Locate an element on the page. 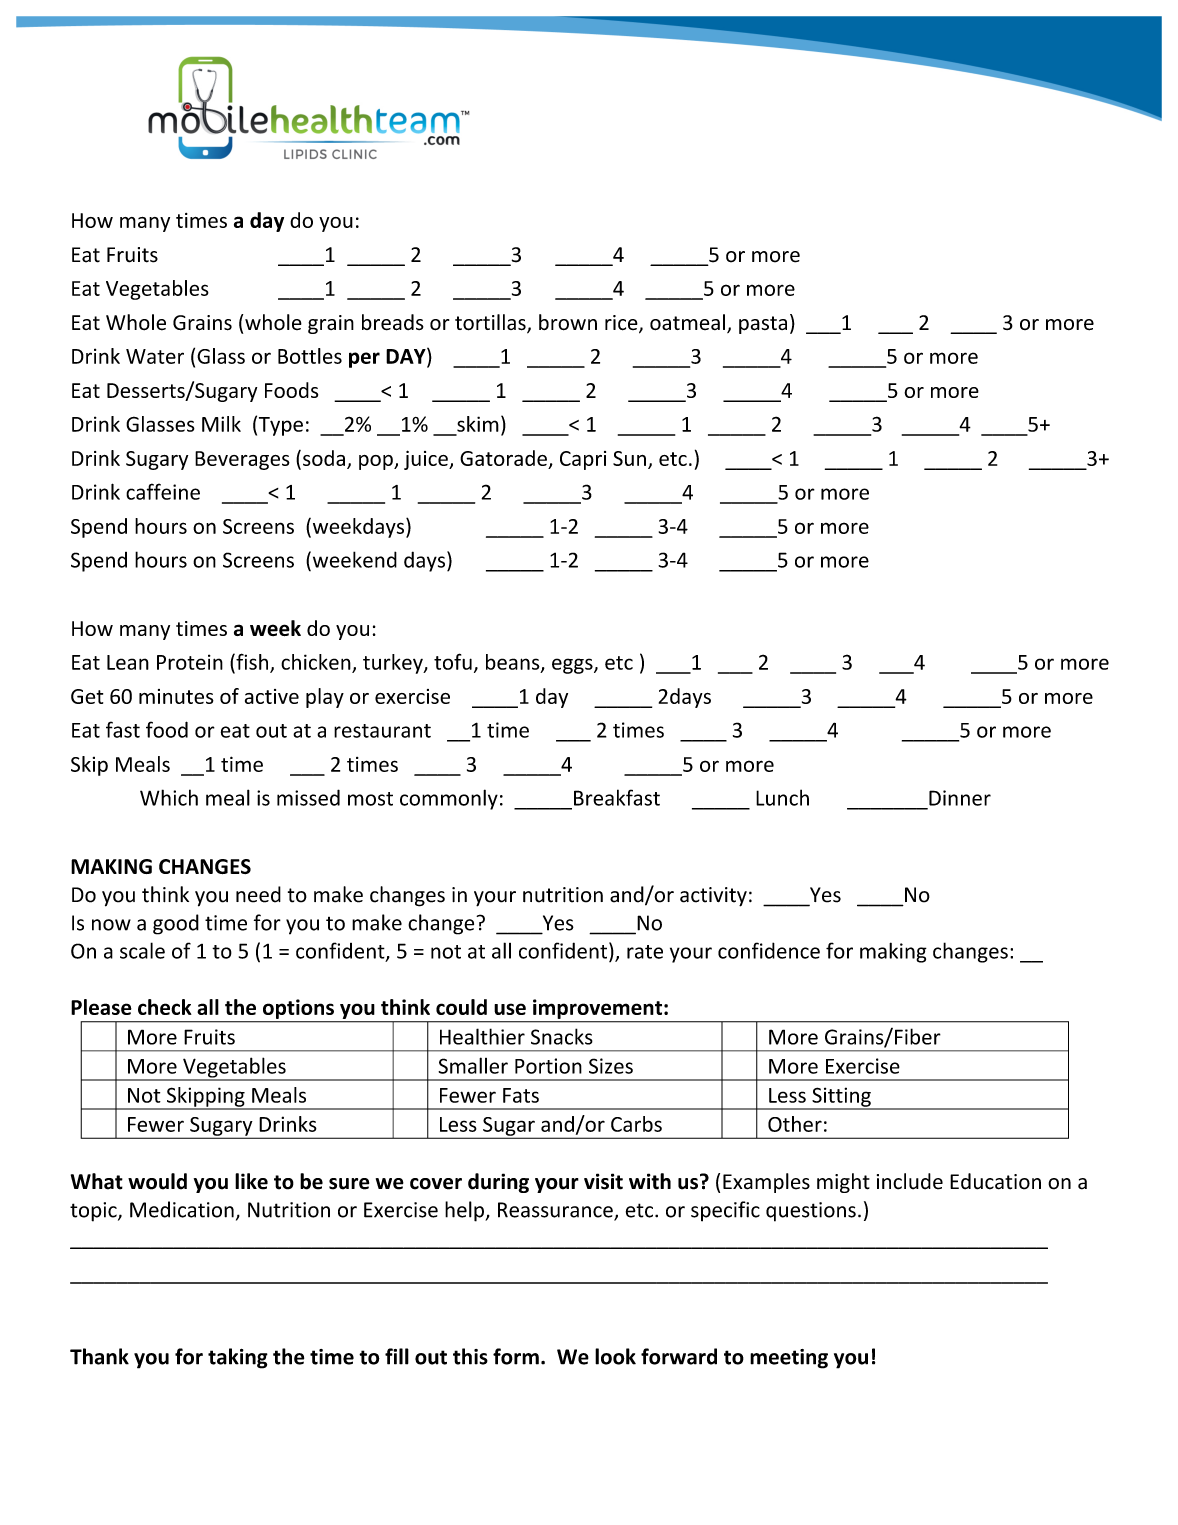 This page has height=1525, width=1178. eggs is located at coordinates (573, 666).
